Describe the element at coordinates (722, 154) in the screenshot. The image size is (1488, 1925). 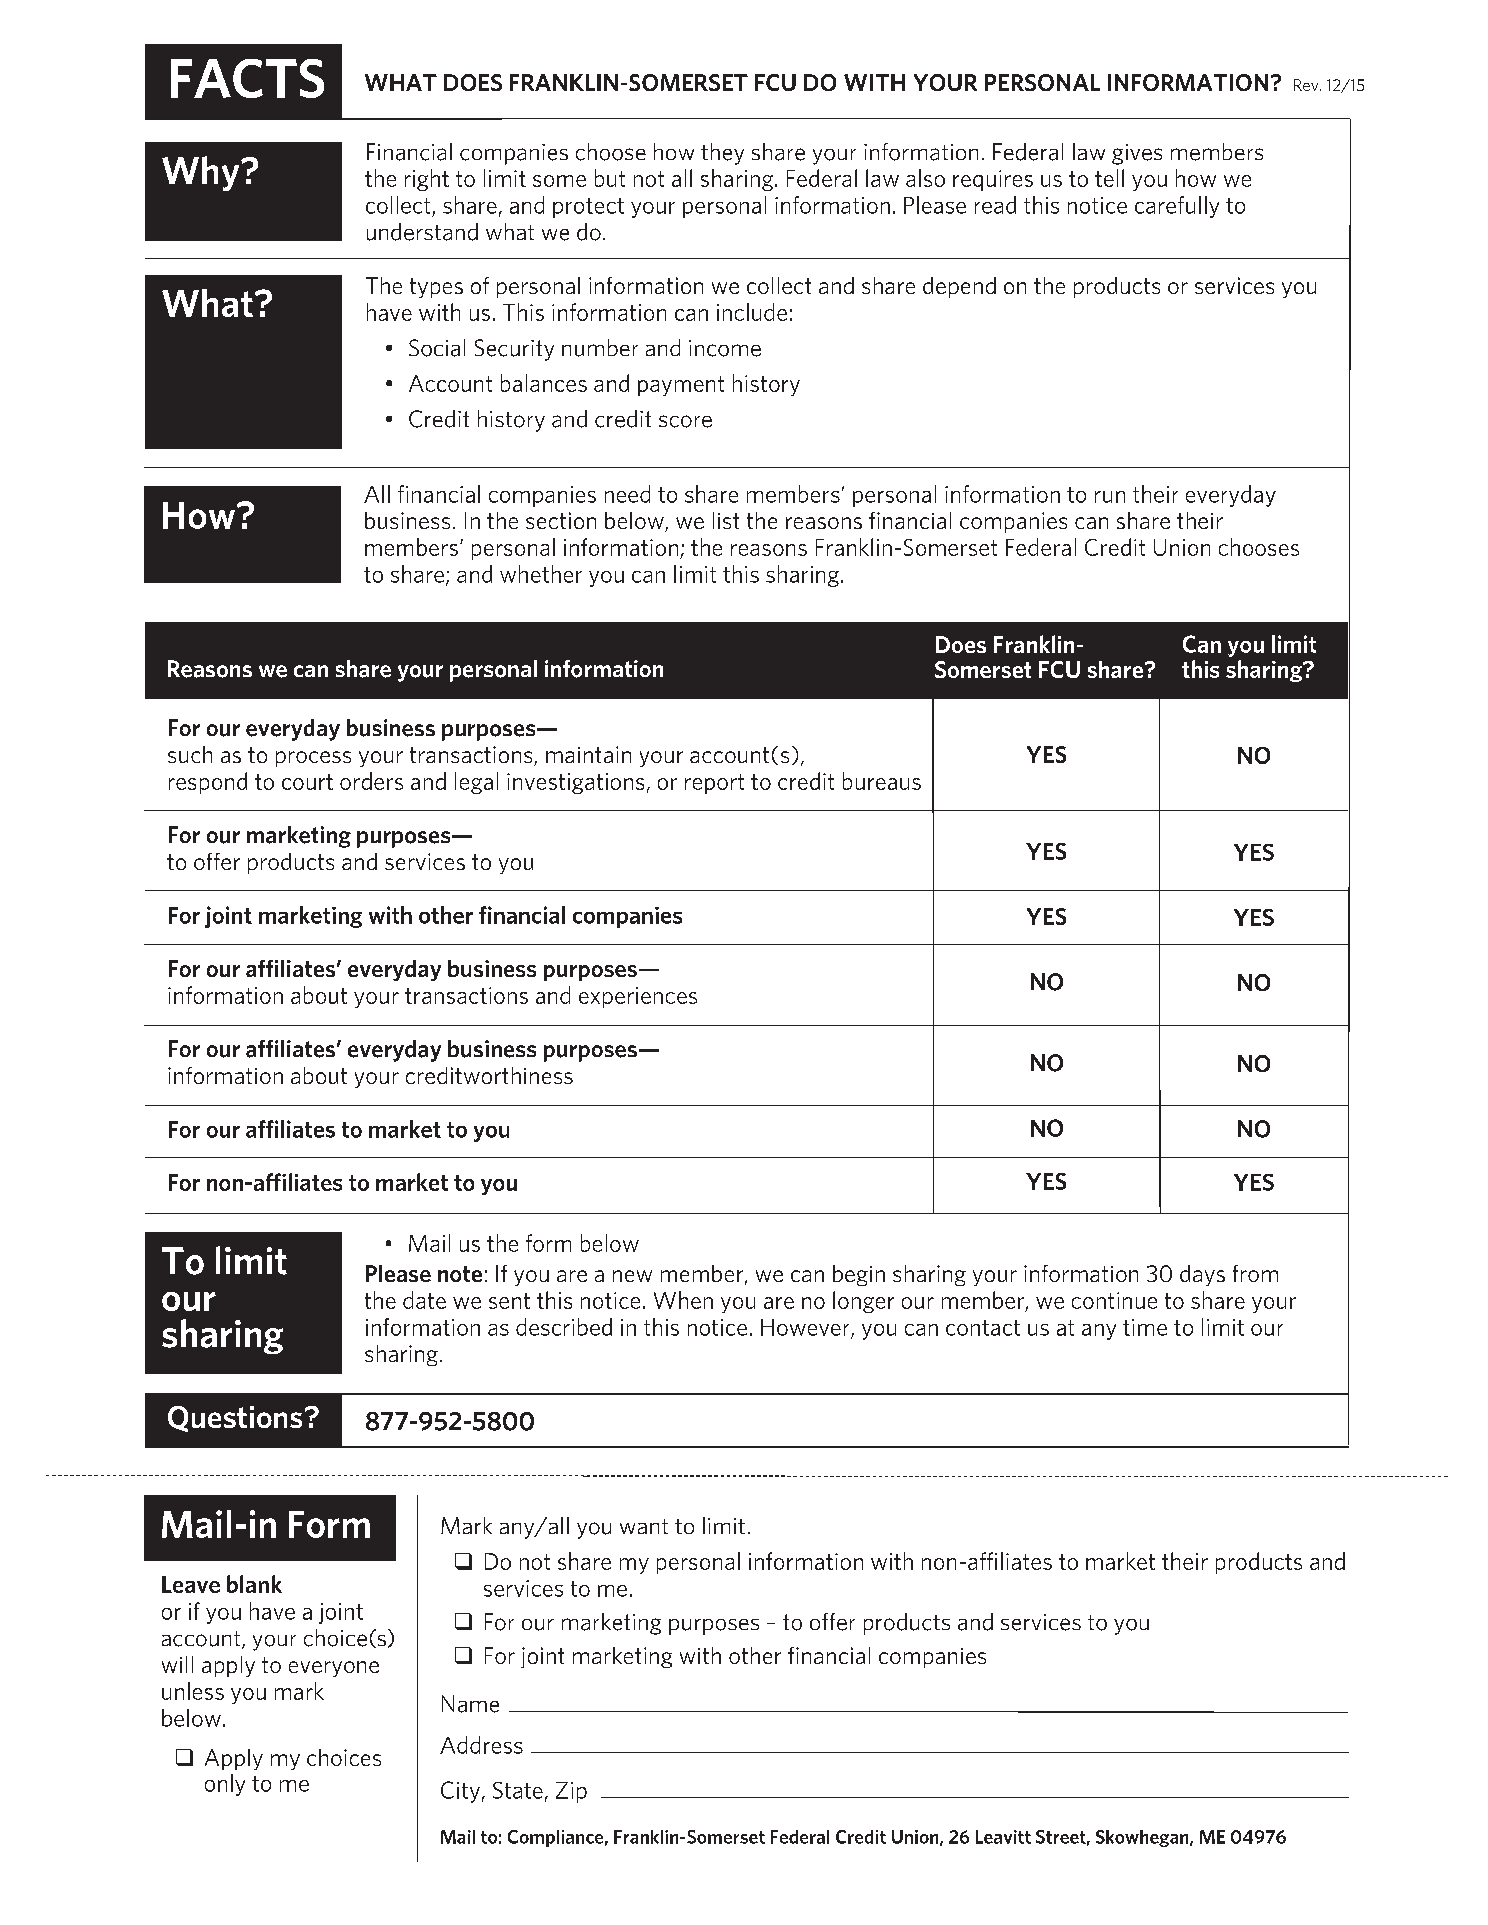
I see `they` at that location.
